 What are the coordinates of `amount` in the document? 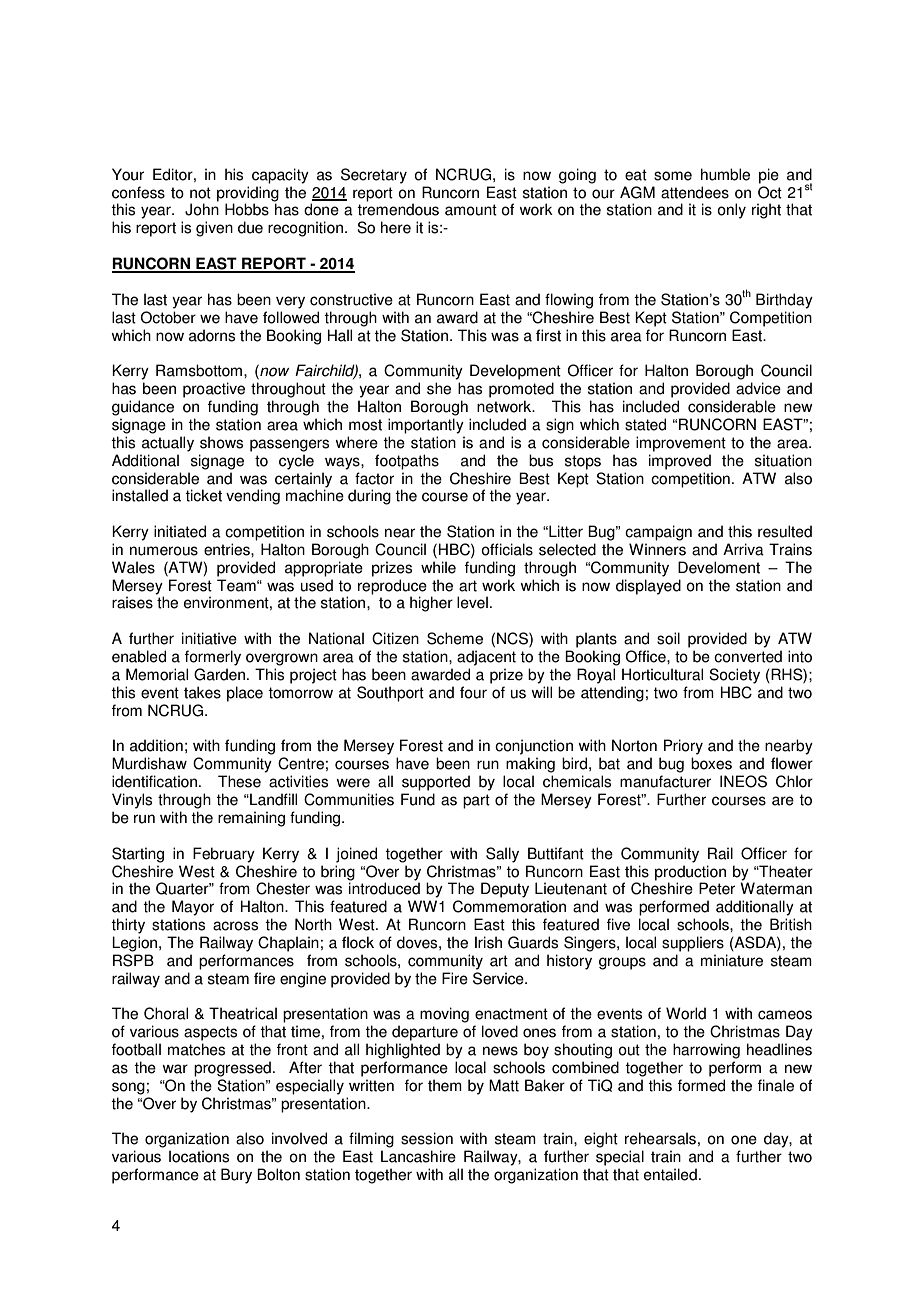 It's located at (471, 210).
